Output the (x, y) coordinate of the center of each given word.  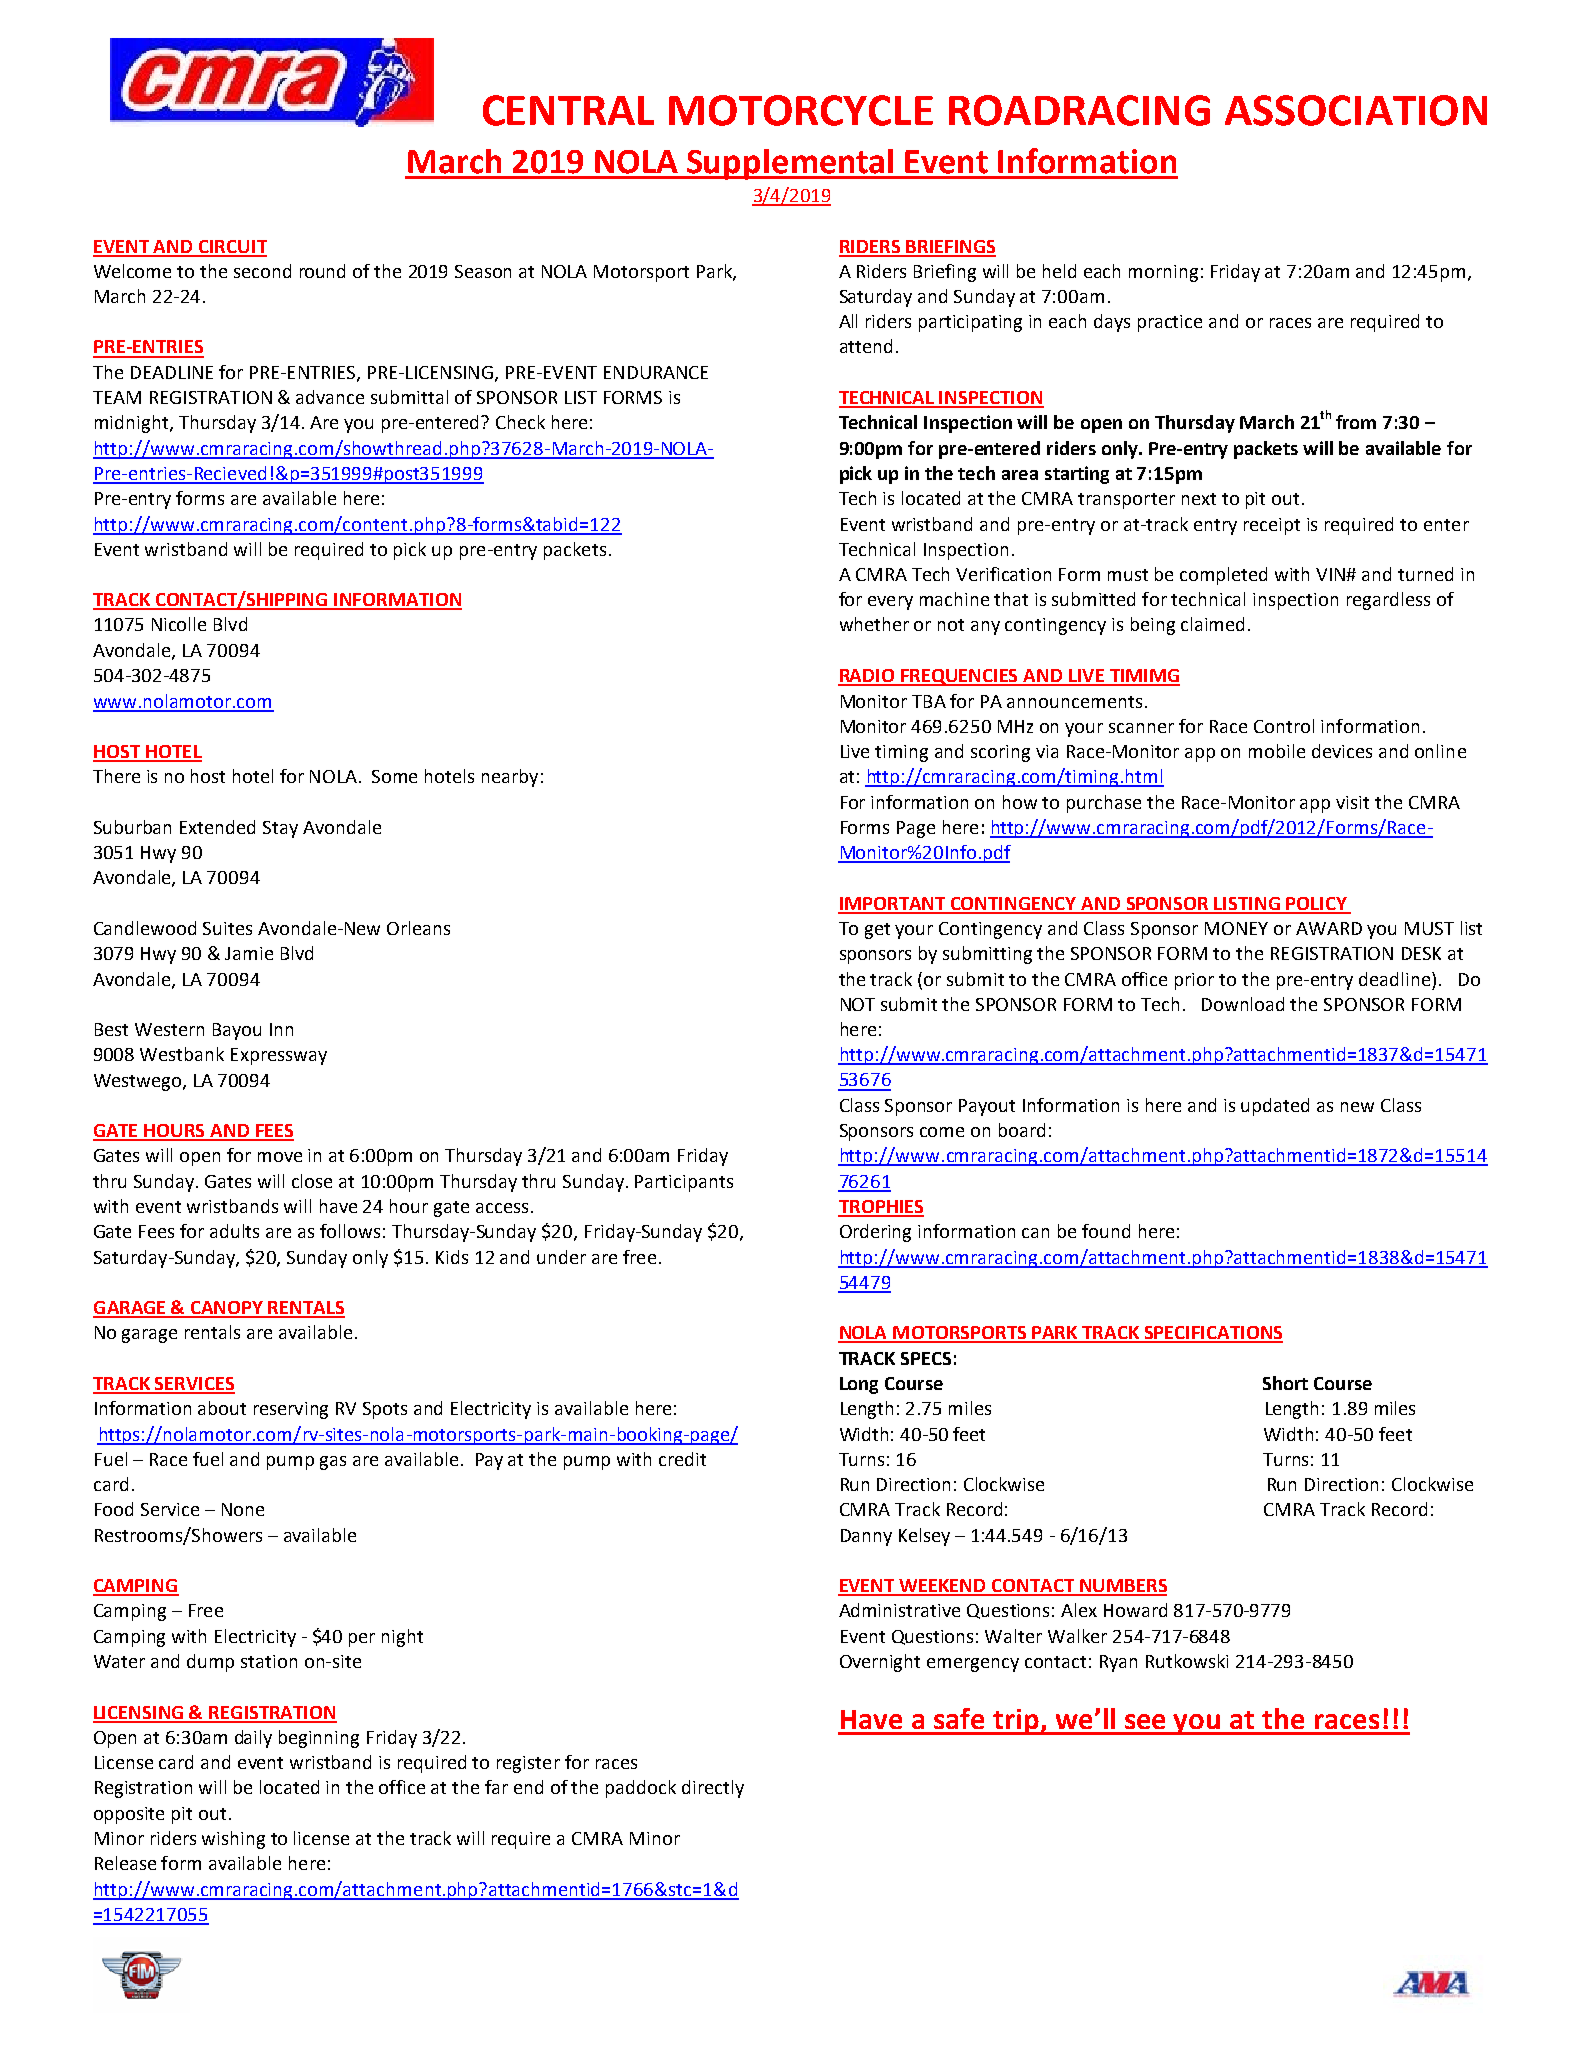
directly (713, 1789)
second (262, 271)
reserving (291, 1410)
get (877, 931)
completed (1223, 576)
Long (859, 1385)
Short (1285, 1383)
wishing (233, 1840)
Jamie (249, 953)
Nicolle (179, 624)
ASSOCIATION (1356, 110)
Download (1243, 1004)
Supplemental (790, 164)
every (890, 603)
